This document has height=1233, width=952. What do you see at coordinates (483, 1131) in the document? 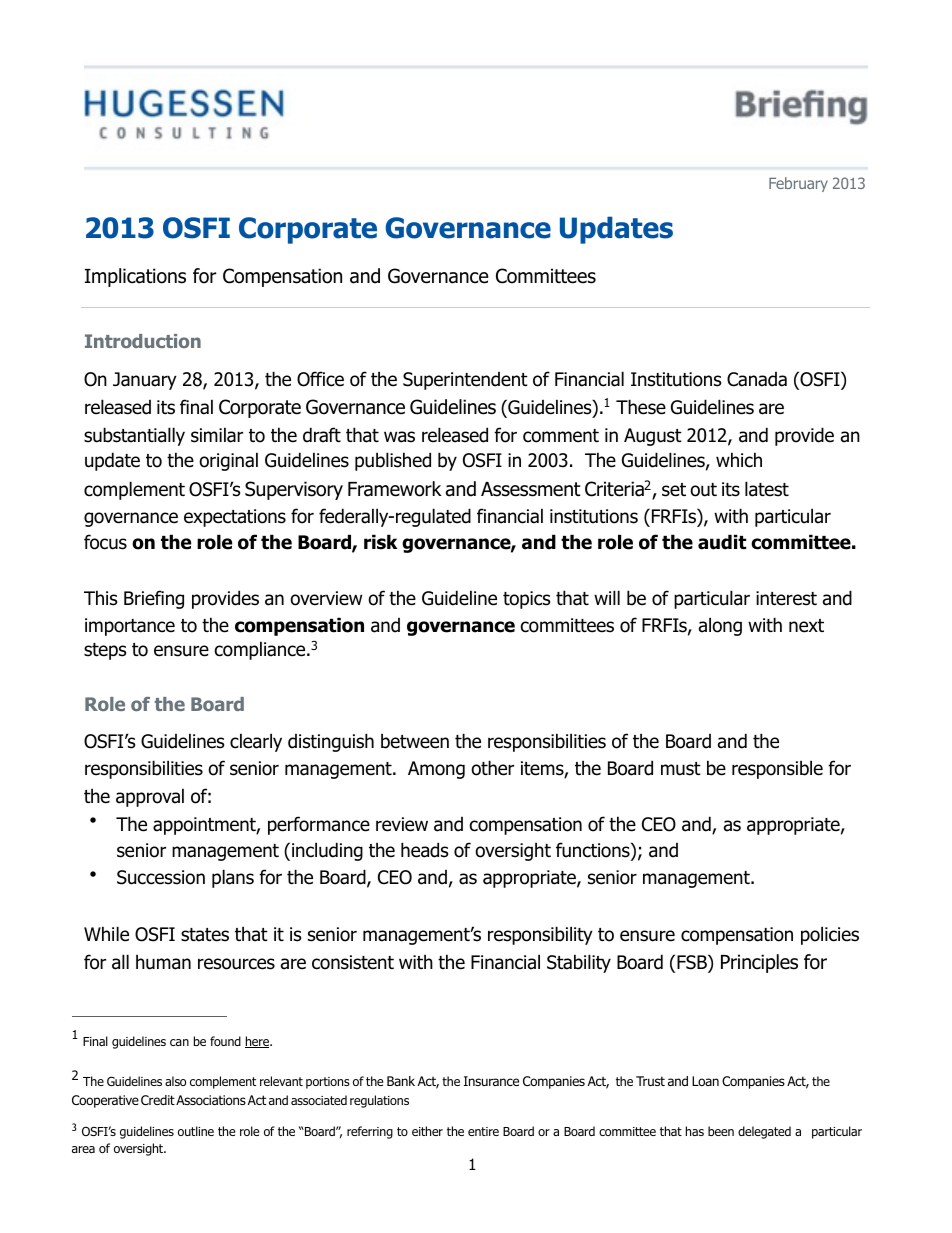
I see `entire` at bounding box center [483, 1131].
